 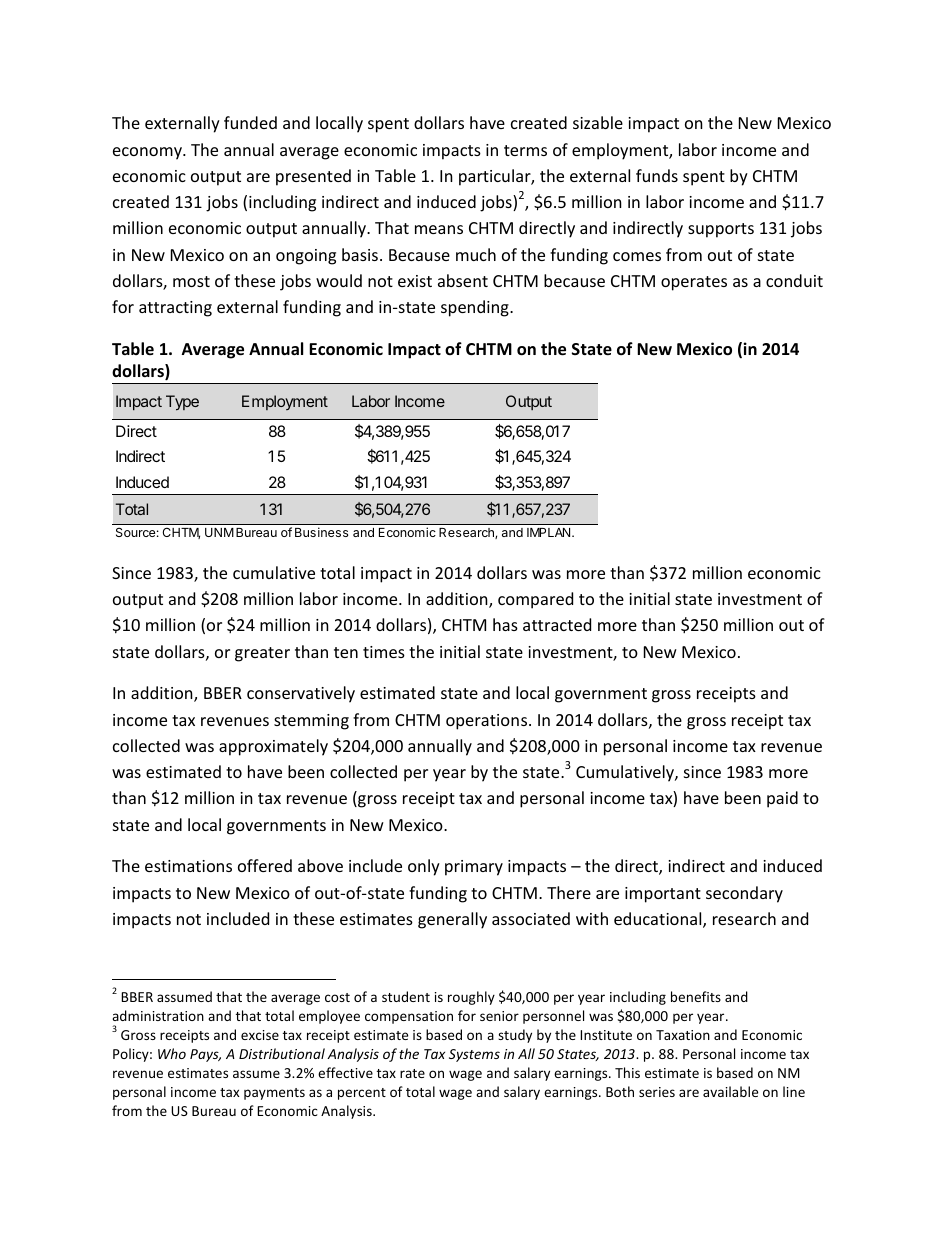 What do you see at coordinates (794, 280) in the screenshot?
I see `conduit` at bounding box center [794, 280].
